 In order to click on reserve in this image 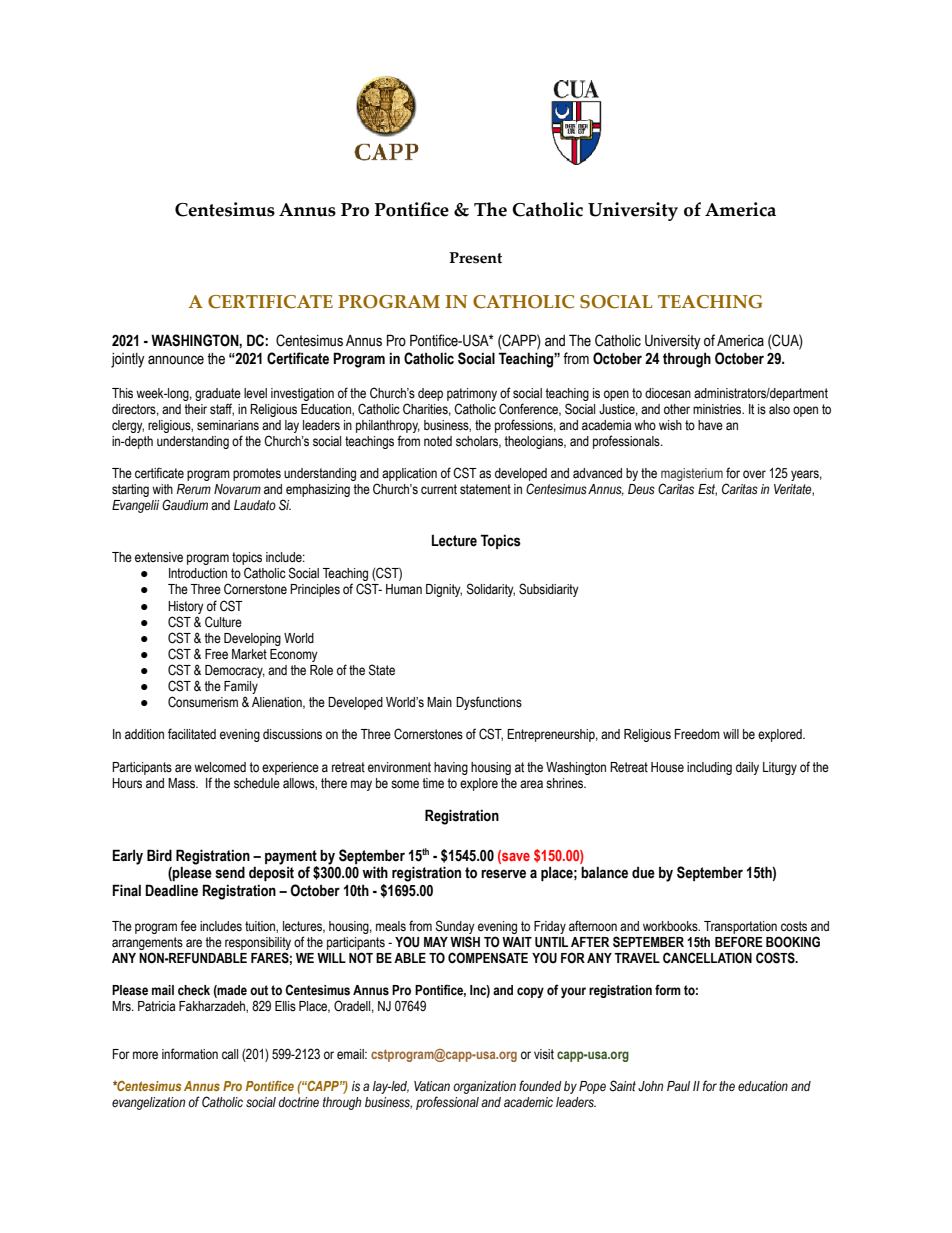, I will do `click(503, 874)`.
